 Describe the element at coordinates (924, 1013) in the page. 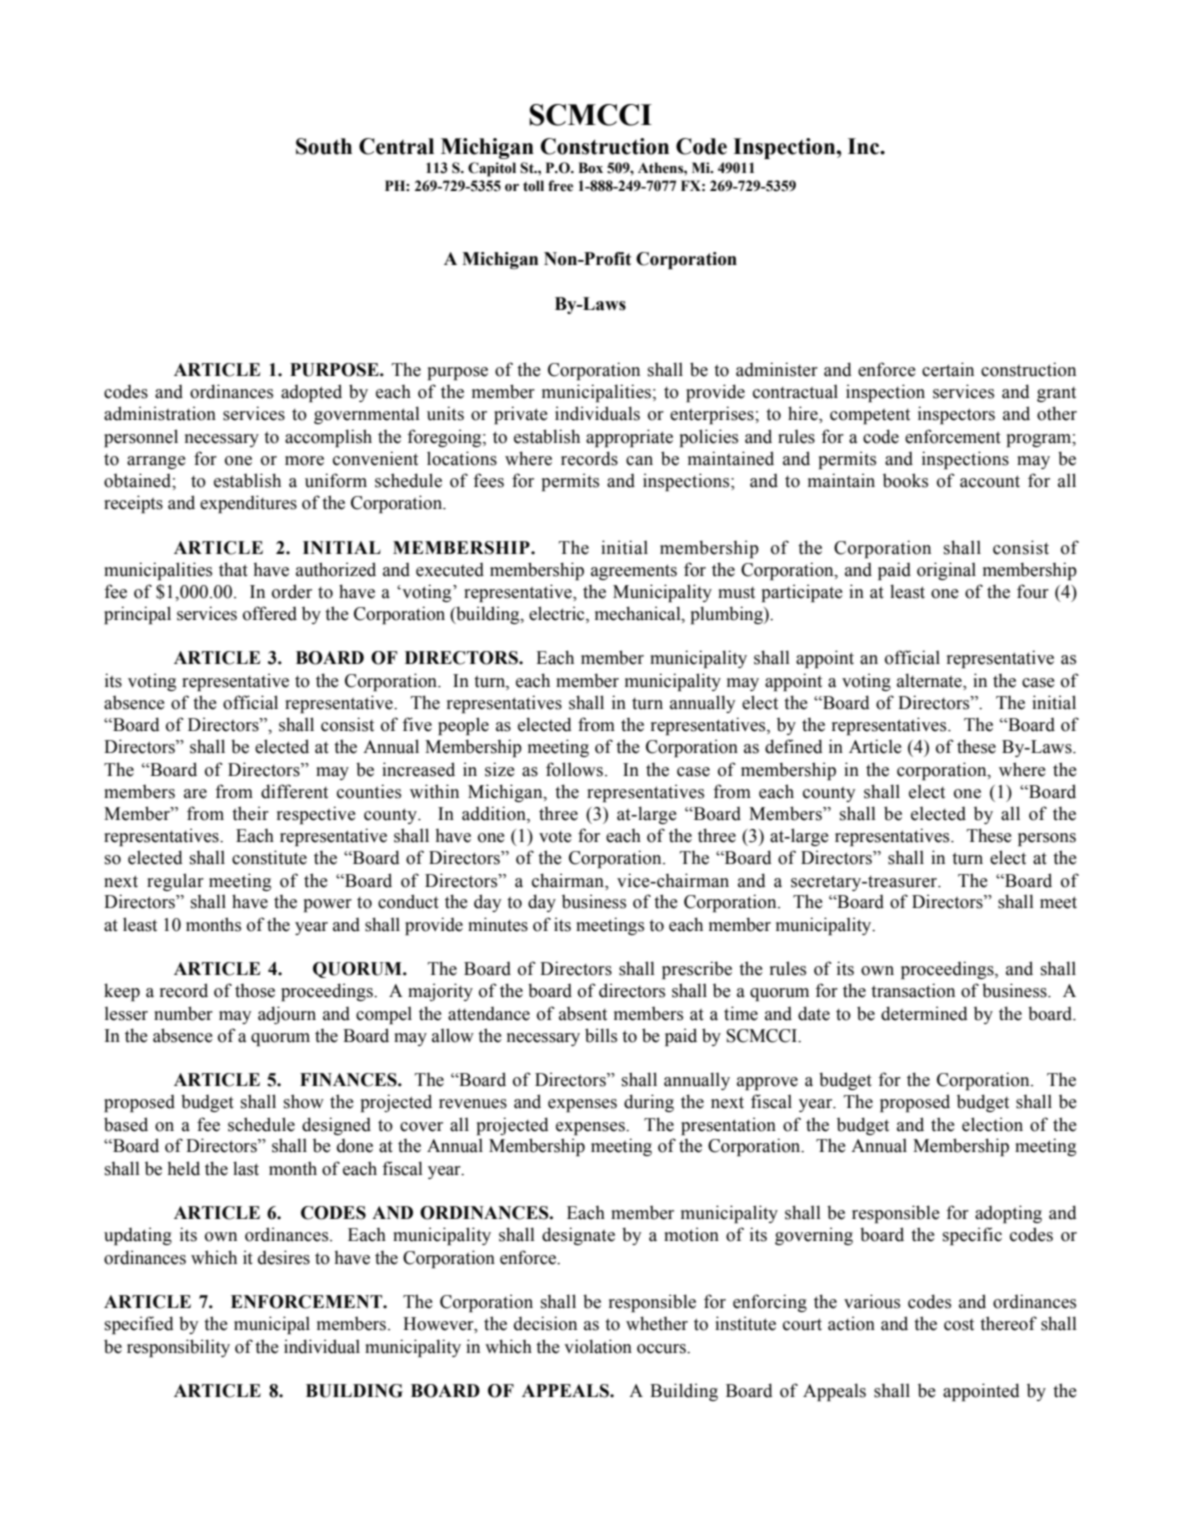

I see `determined` at that location.
